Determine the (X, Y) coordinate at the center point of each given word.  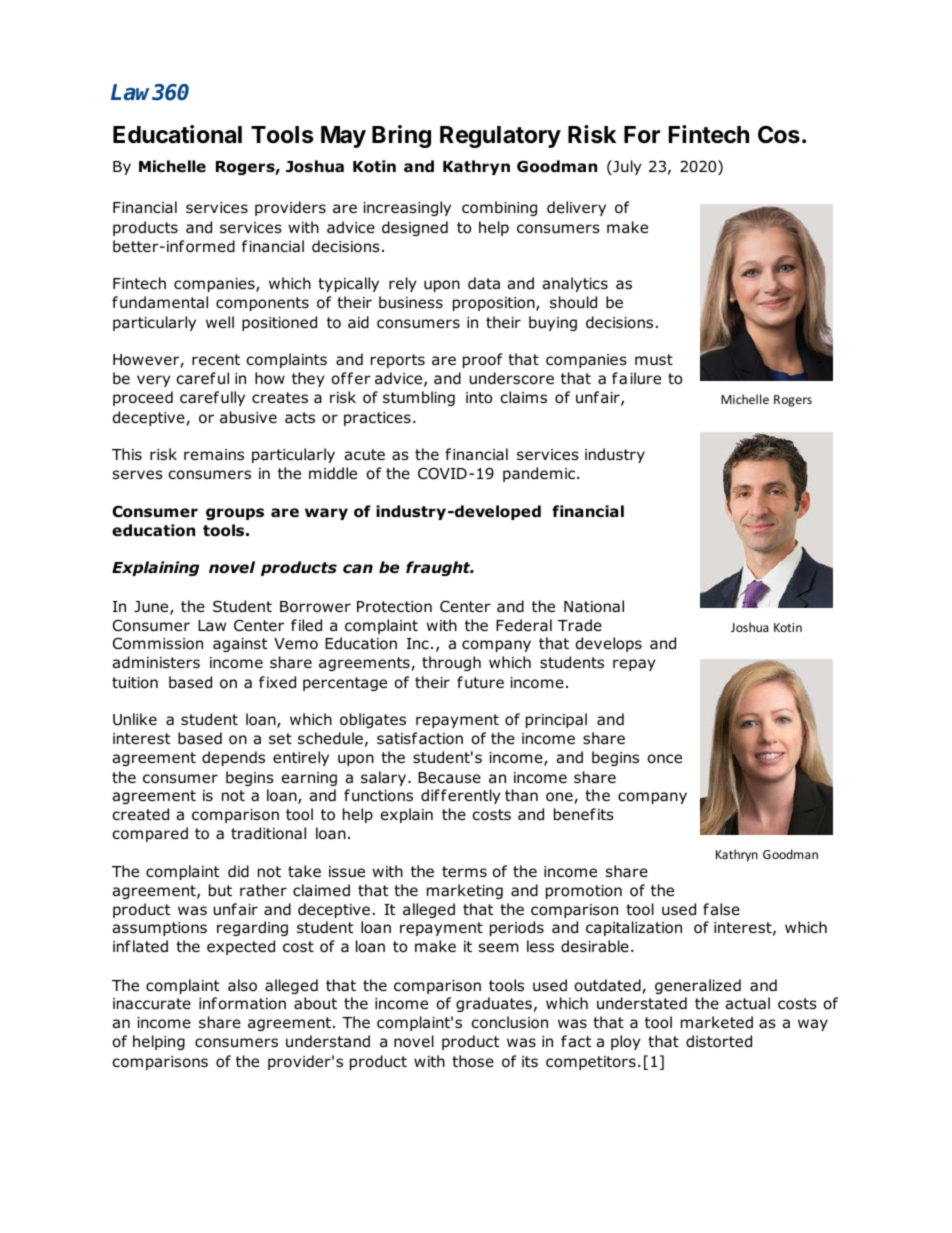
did (238, 871)
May (343, 137)
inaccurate (152, 1004)
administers (156, 662)
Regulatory (500, 137)
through (451, 663)
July (626, 167)
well (220, 322)
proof (483, 360)
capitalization (634, 928)
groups (235, 514)
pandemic (539, 474)
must (654, 360)
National (594, 606)
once (665, 759)
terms (464, 871)
